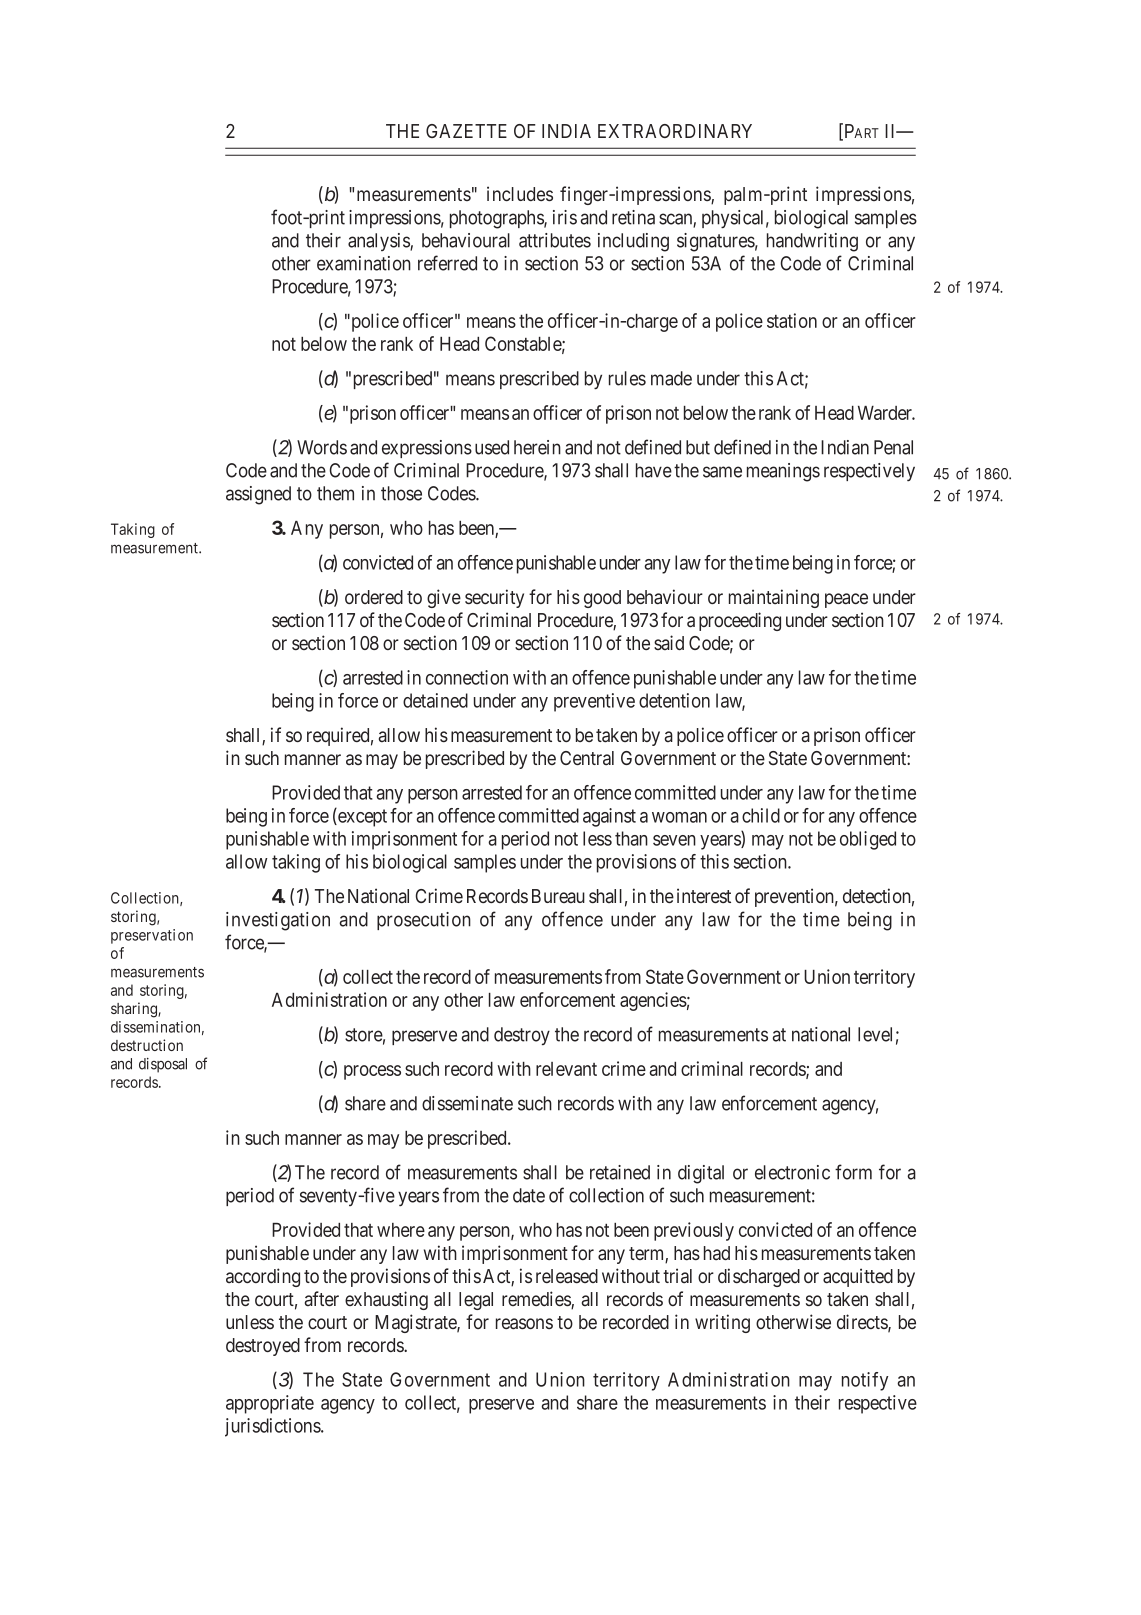 The width and height of the document is (1141, 1615). What do you see at coordinates (761, 815) in the document?
I see `child` at bounding box center [761, 815].
